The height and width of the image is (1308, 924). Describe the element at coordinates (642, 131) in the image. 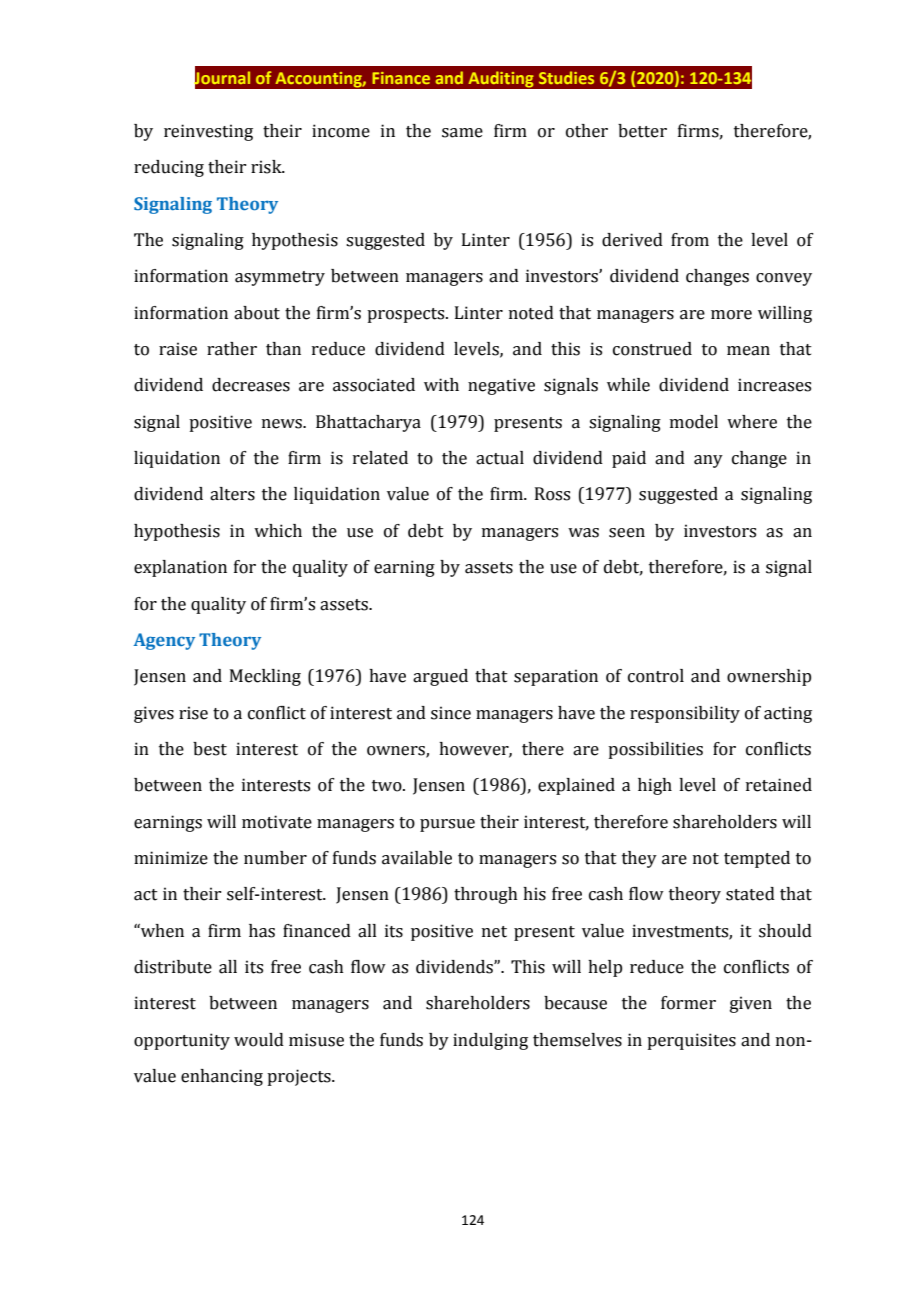

I see `better` at that location.
